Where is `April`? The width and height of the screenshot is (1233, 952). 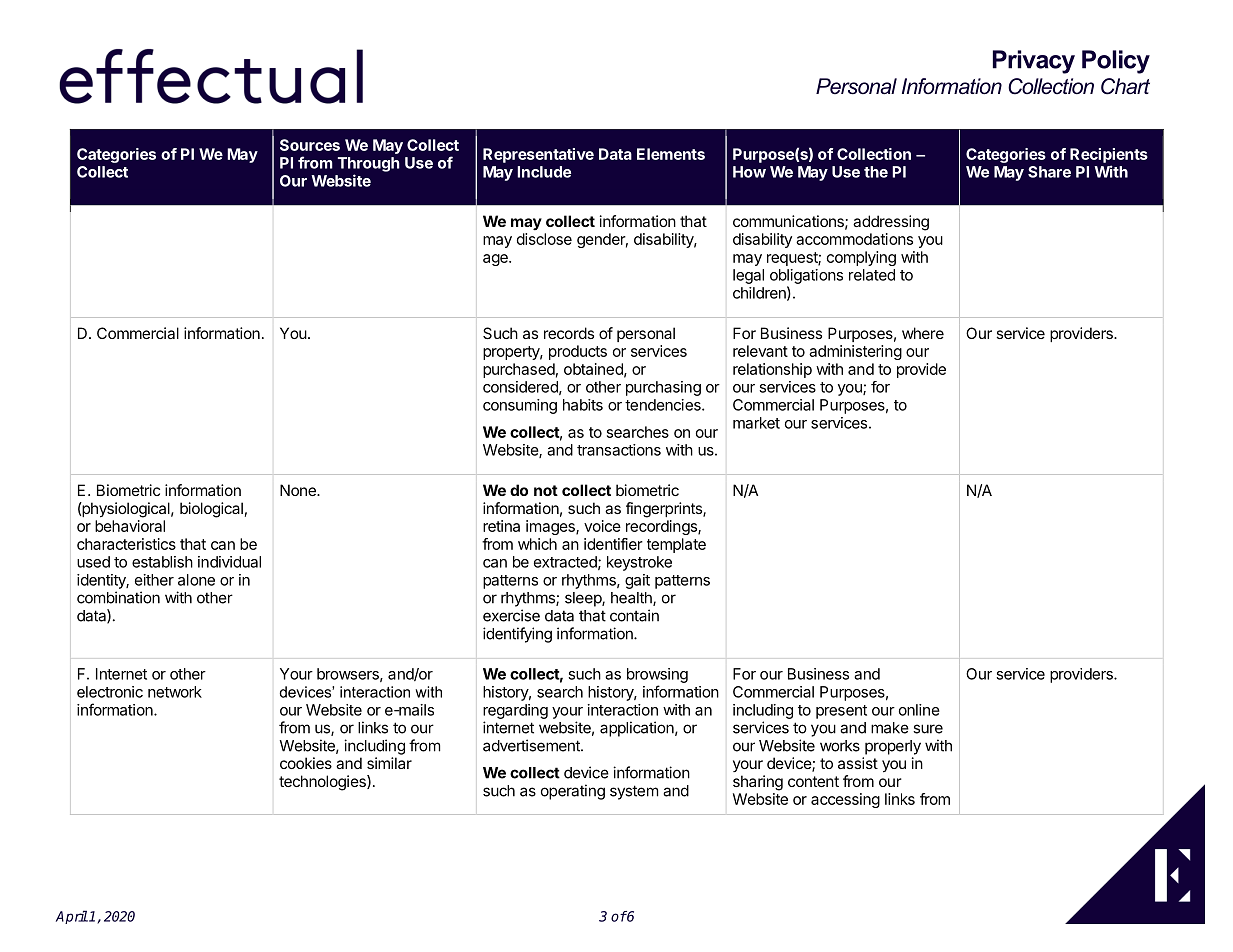 April is located at coordinates (72, 917).
